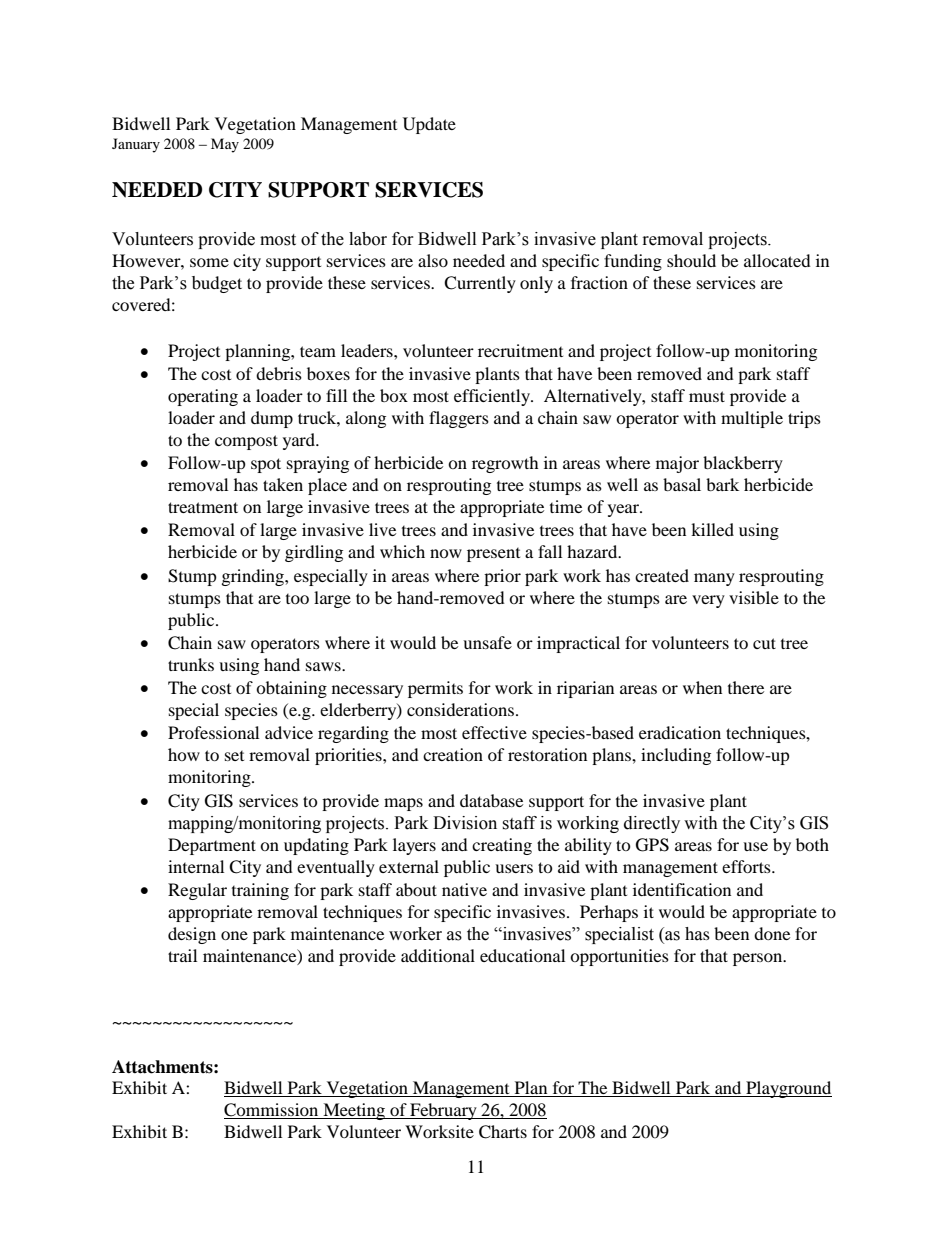  Describe the element at coordinates (429, 125) in the screenshot. I see `Update` at that location.
